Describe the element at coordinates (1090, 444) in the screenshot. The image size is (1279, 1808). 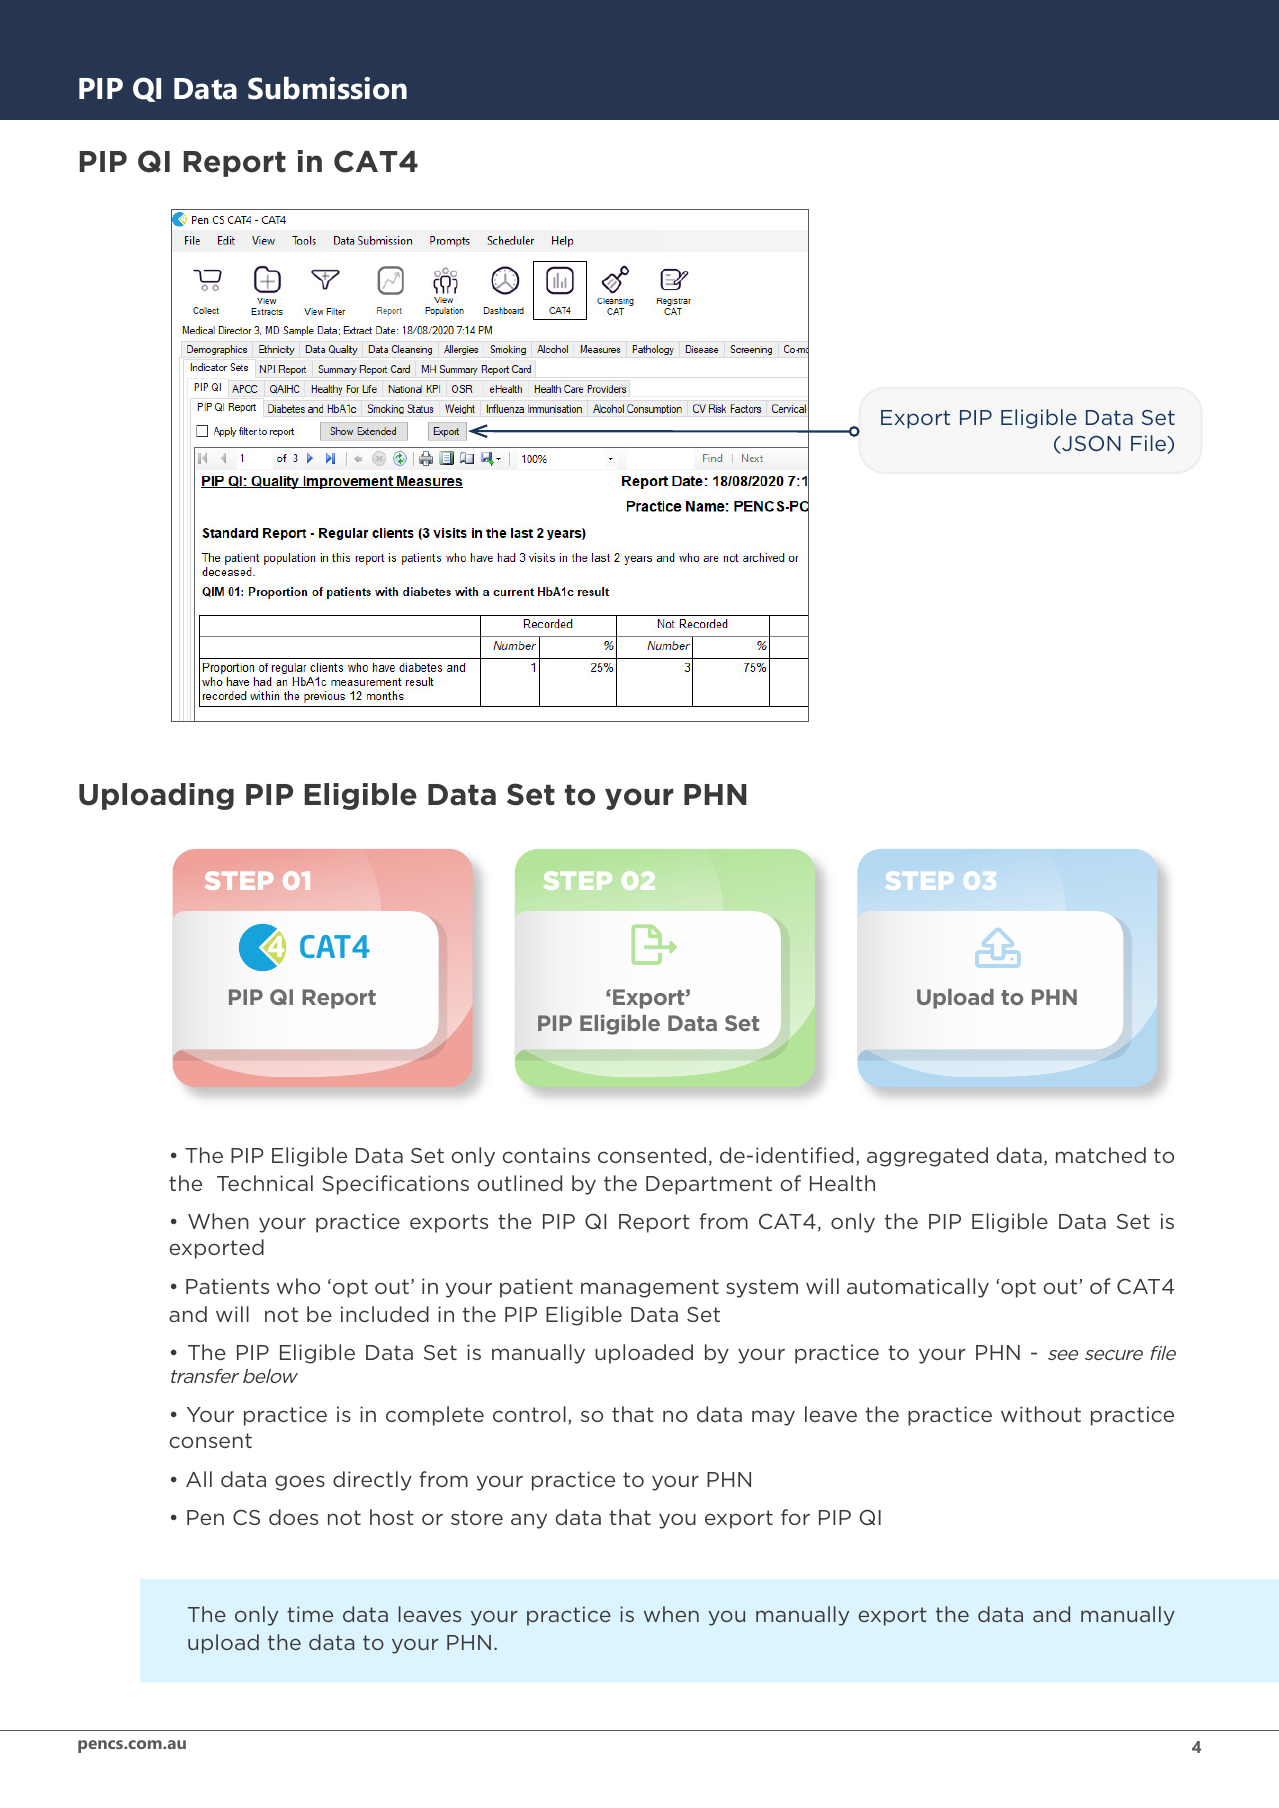
I see `JSON` at that location.
